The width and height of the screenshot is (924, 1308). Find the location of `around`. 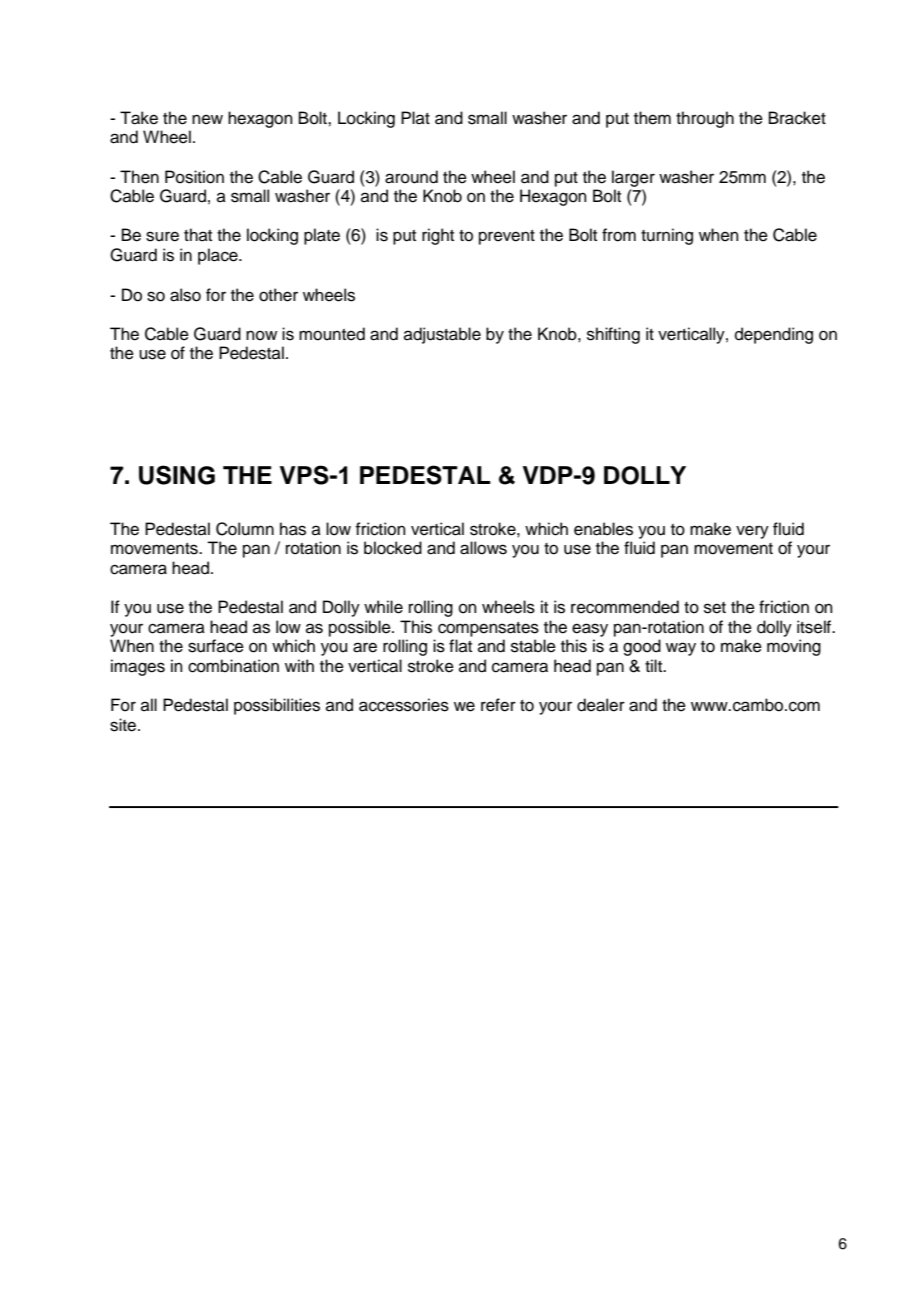

around is located at coordinates (411, 177).
